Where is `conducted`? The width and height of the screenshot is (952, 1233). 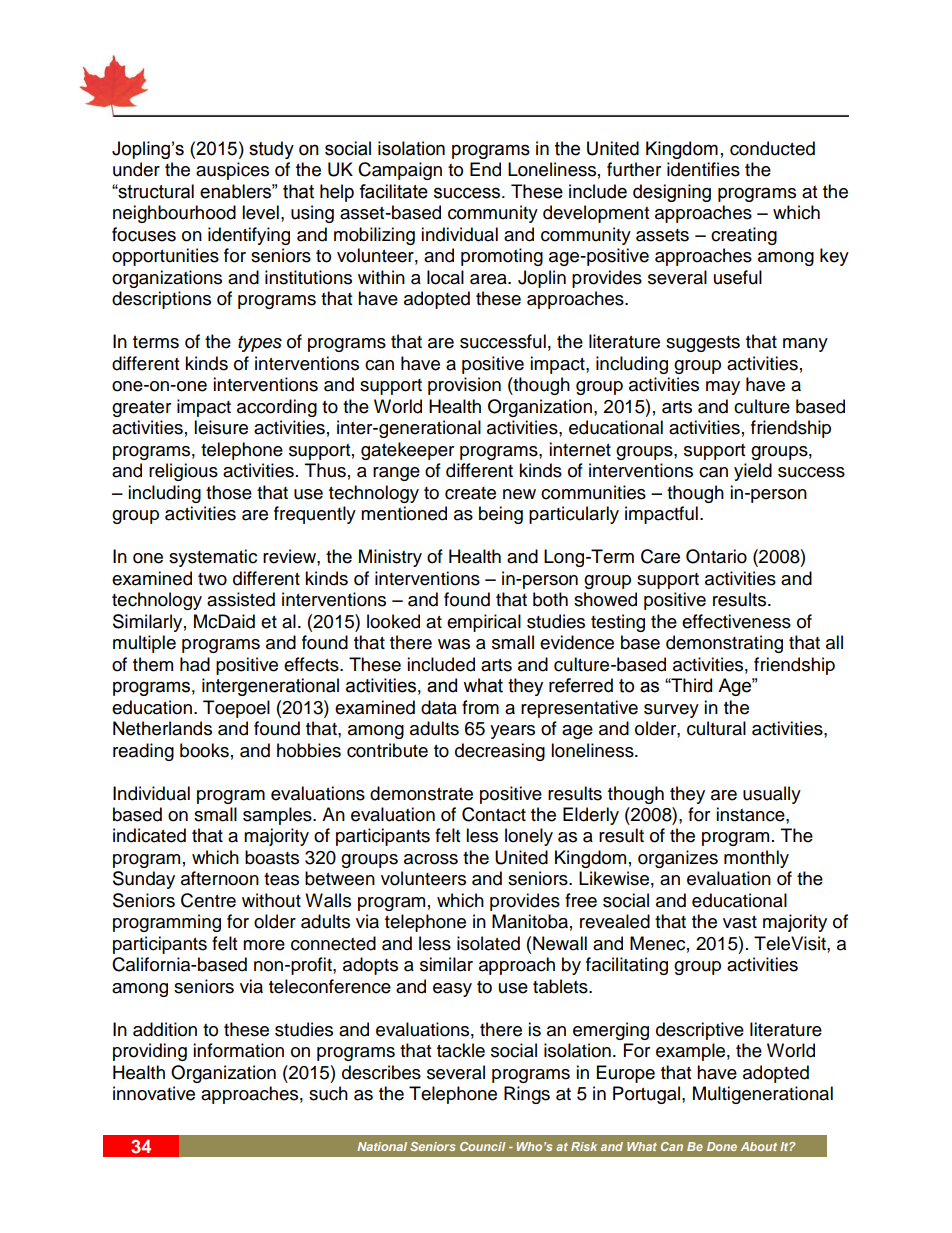 conducted is located at coordinates (772, 148).
